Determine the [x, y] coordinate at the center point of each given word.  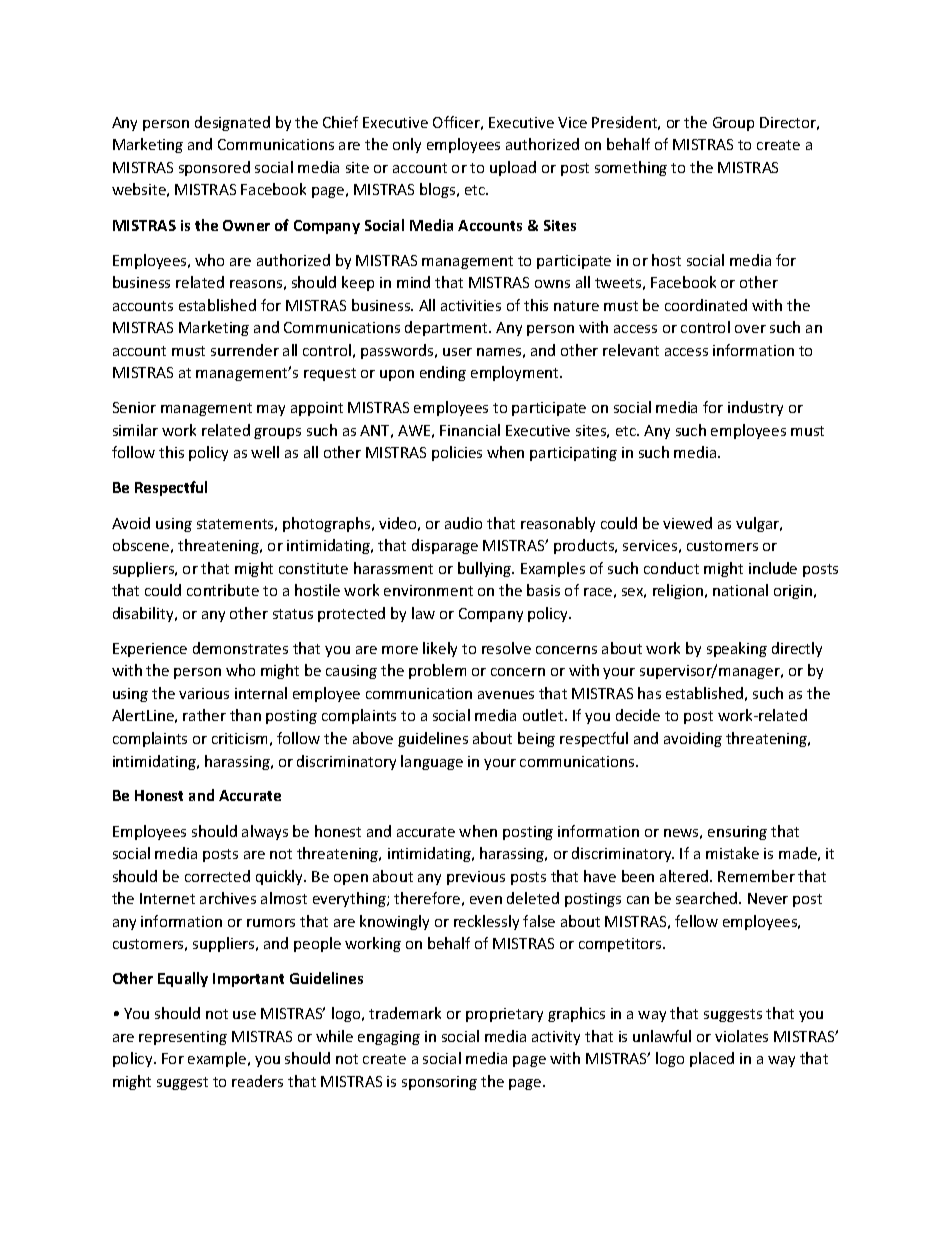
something [631, 168]
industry [755, 408]
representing [183, 1038]
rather [204, 715]
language [432, 762]
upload [513, 168]
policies [457, 453]
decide [638, 715]
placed [712, 1059]
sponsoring [439, 1083]
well [265, 452]
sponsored [214, 168]
